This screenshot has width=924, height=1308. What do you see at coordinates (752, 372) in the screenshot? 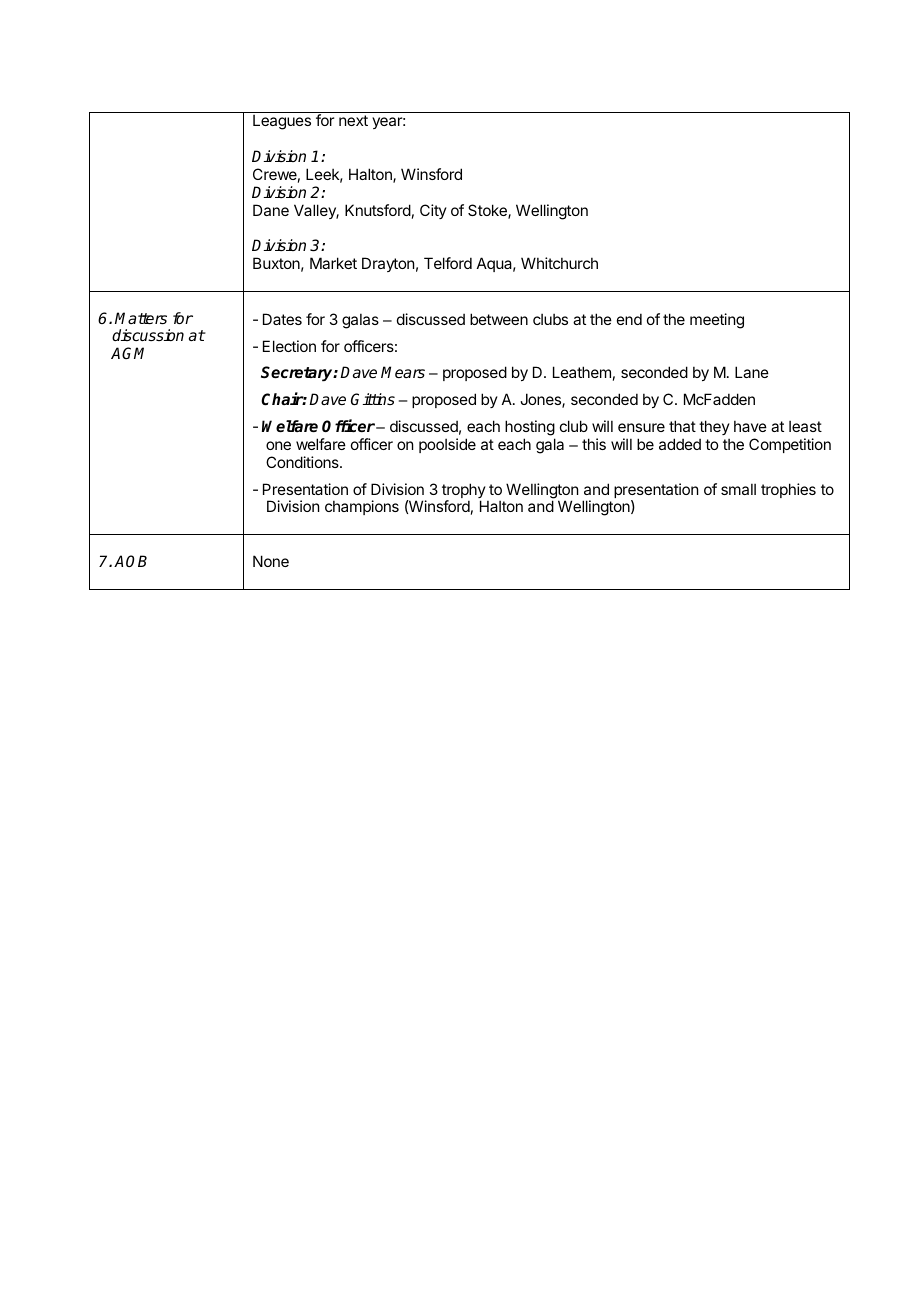
I see `Lane` at bounding box center [752, 372].
